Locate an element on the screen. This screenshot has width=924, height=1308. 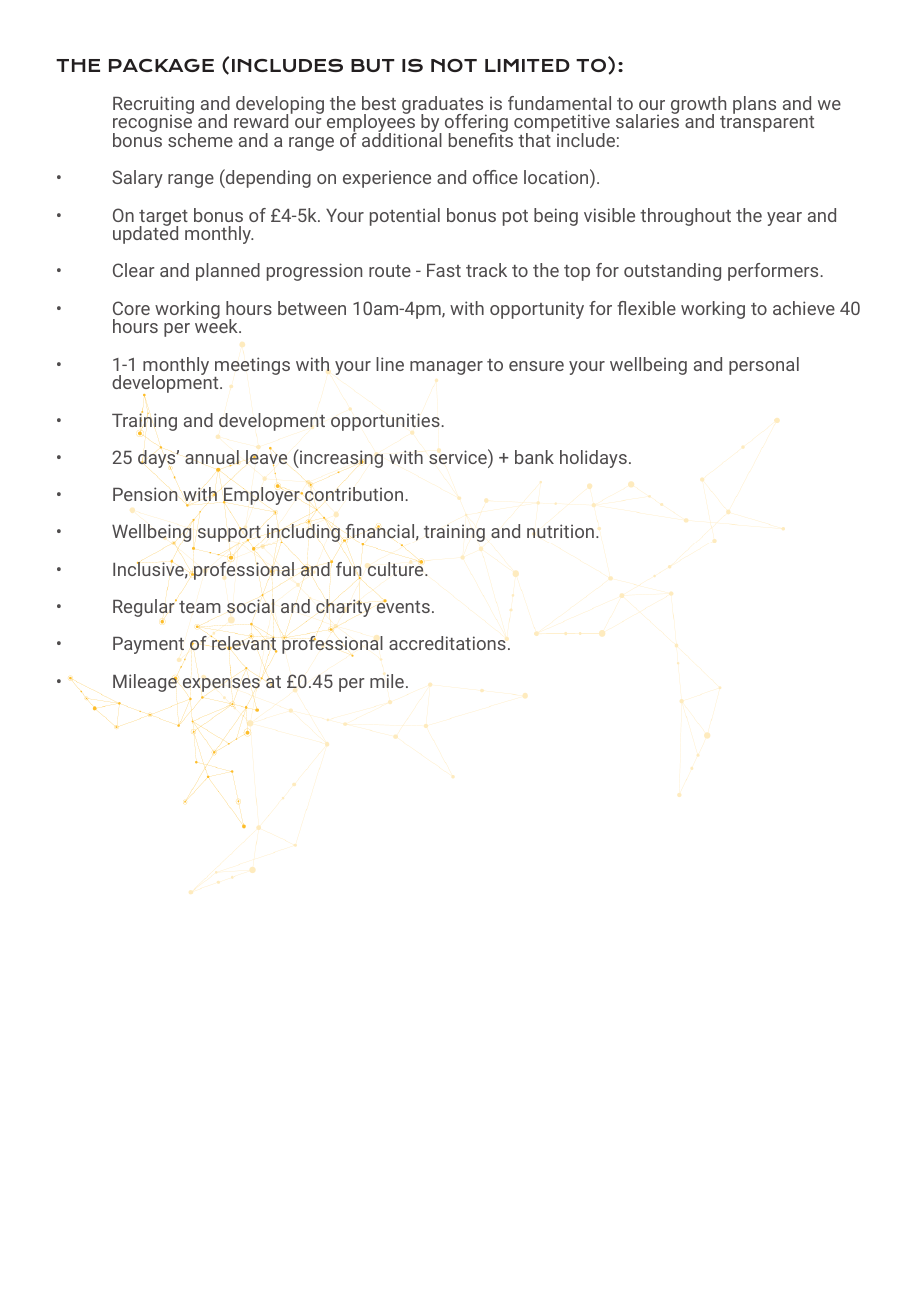
PACKAGE is located at coordinates (161, 65).
